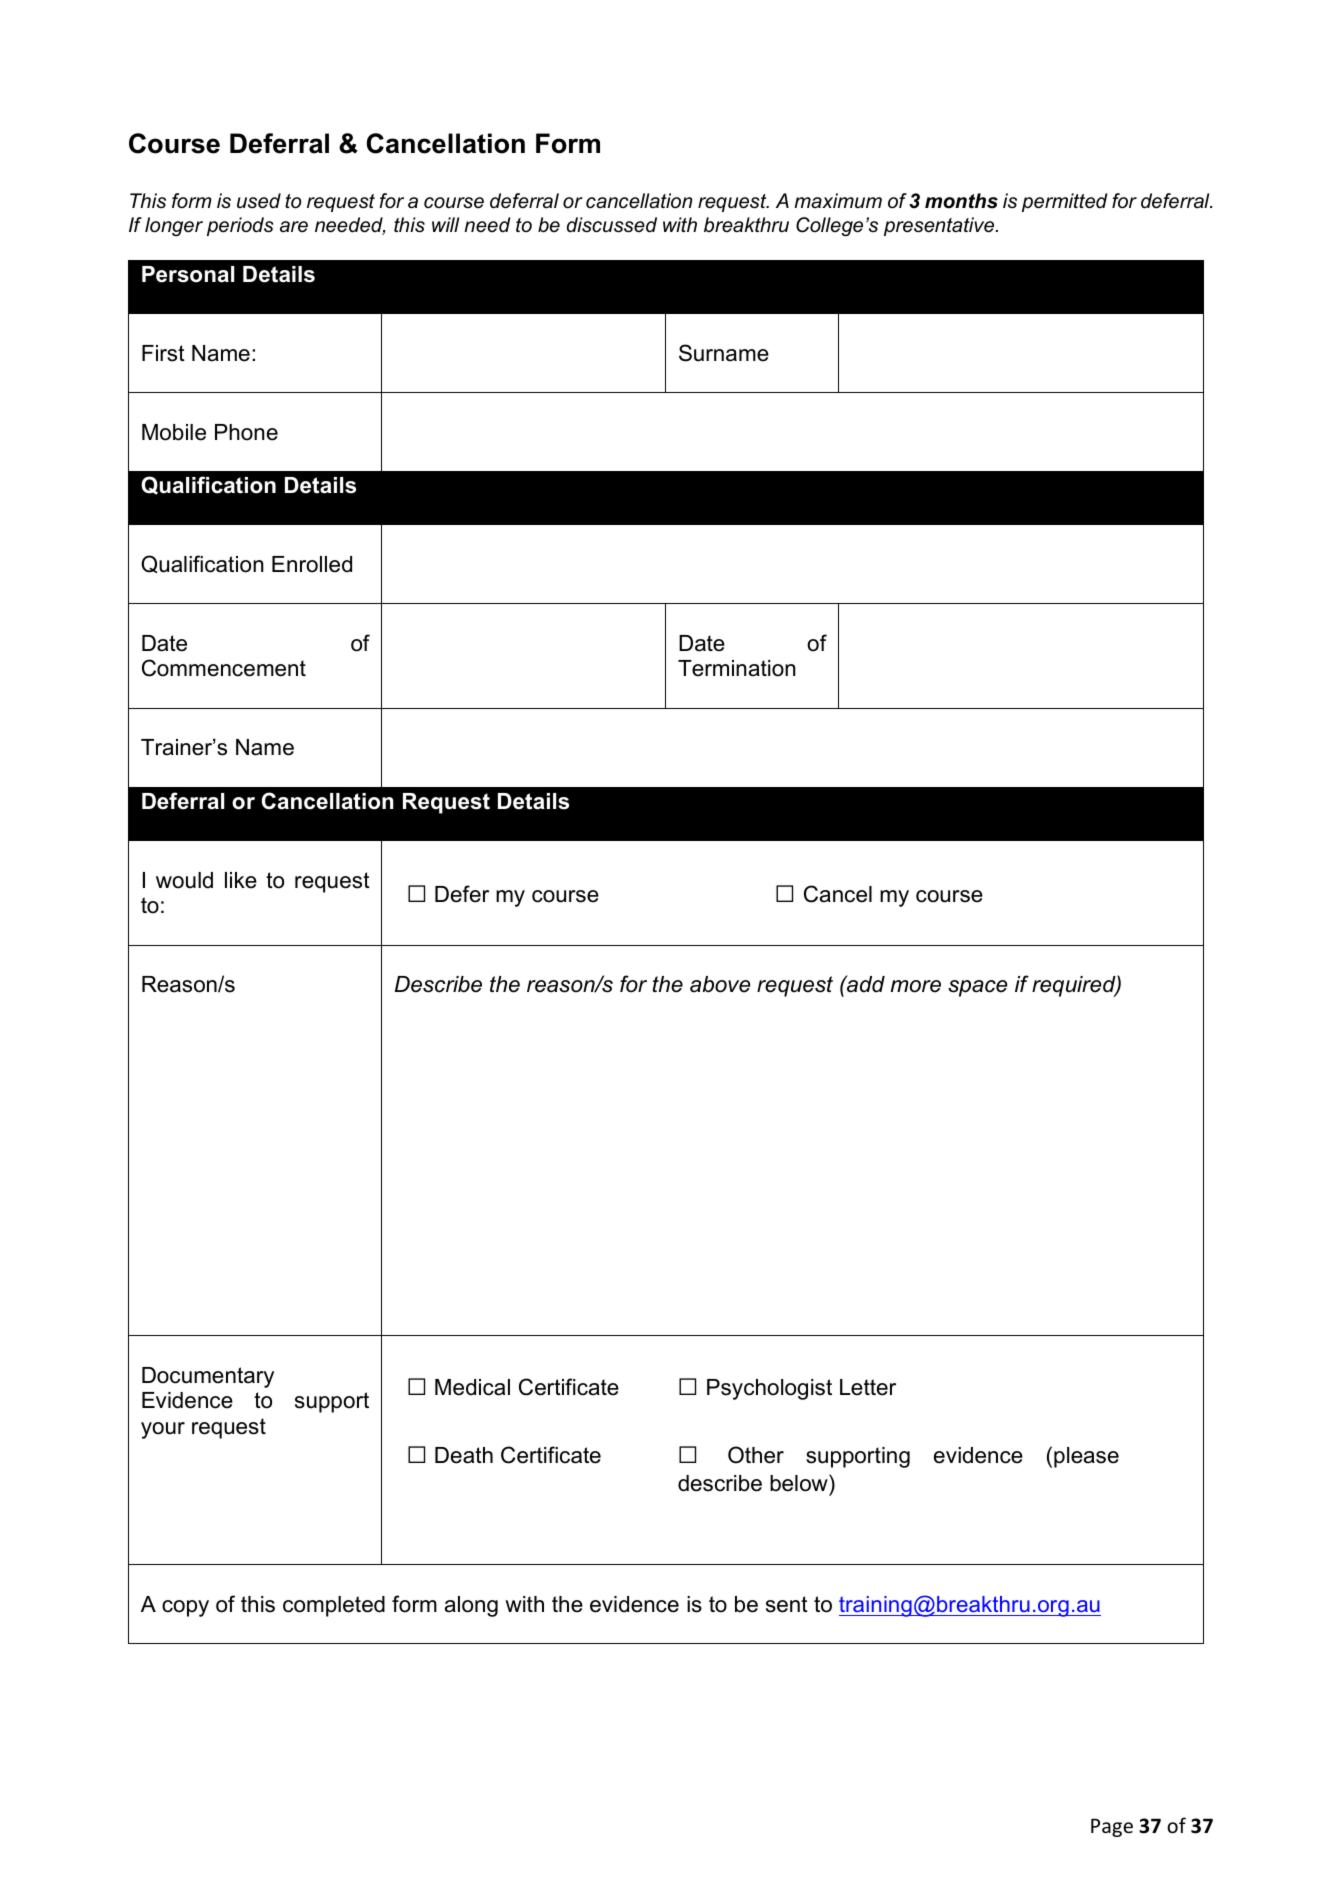 The width and height of the image is (1342, 1899). What do you see at coordinates (977, 988) in the image?
I see `space` at bounding box center [977, 988].
